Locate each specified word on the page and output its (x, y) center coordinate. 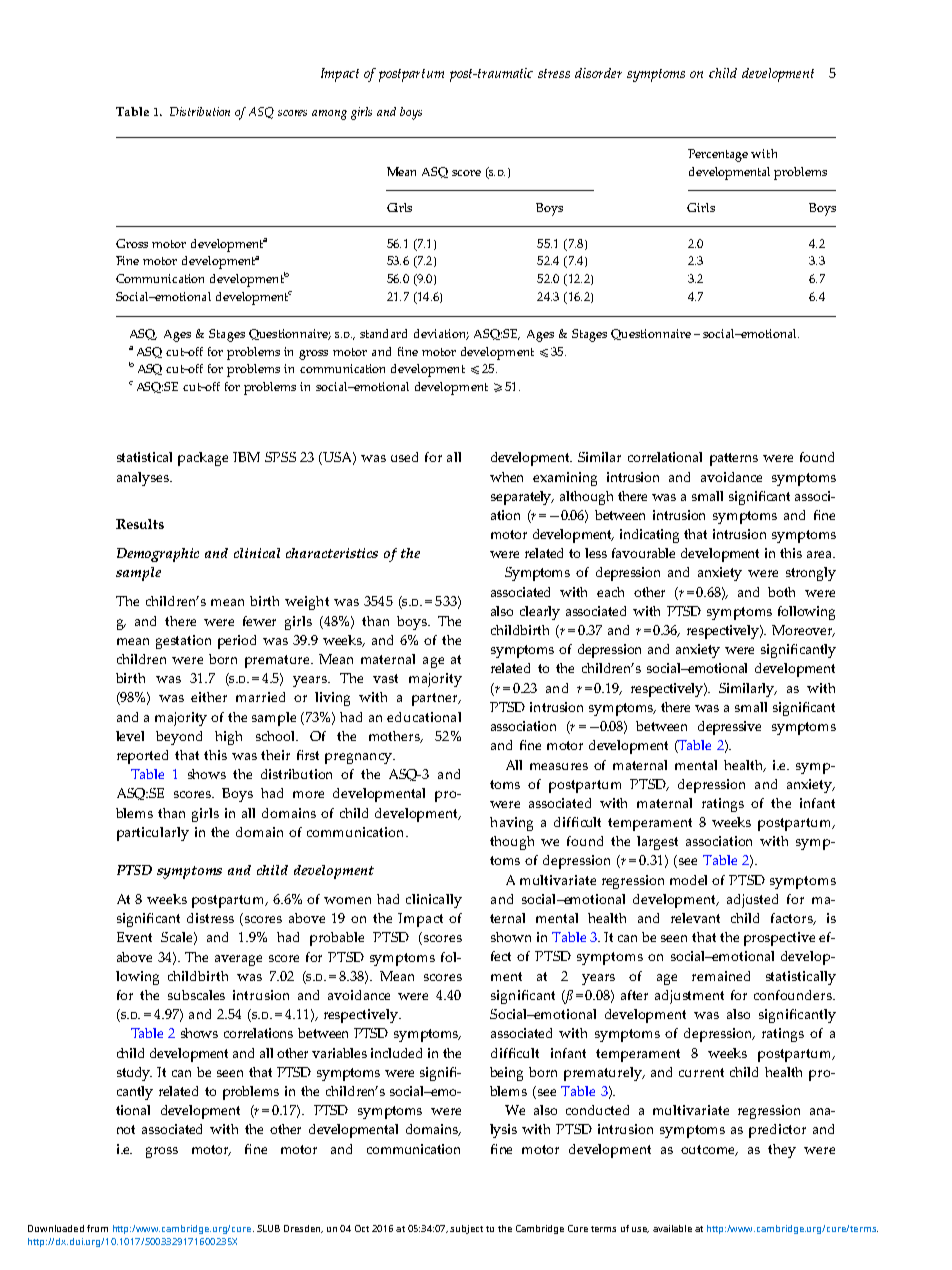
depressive (729, 728)
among (329, 115)
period (237, 642)
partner (436, 699)
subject (466, 1229)
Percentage (718, 155)
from (97, 1228)
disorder (598, 73)
